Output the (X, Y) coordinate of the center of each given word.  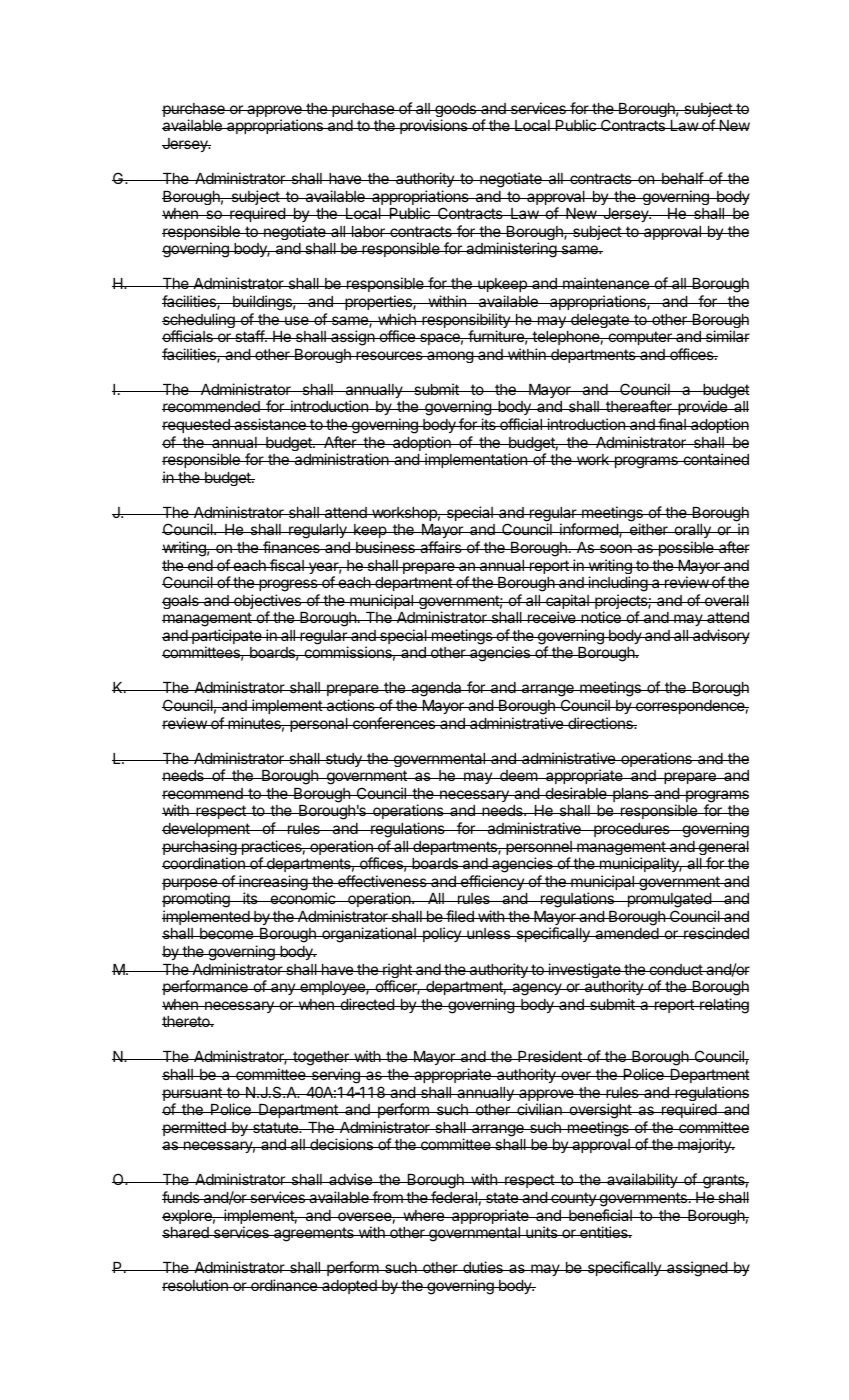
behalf (682, 178)
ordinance (284, 1285)
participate (227, 638)
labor (368, 231)
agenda (436, 689)
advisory (720, 636)
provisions (434, 126)
